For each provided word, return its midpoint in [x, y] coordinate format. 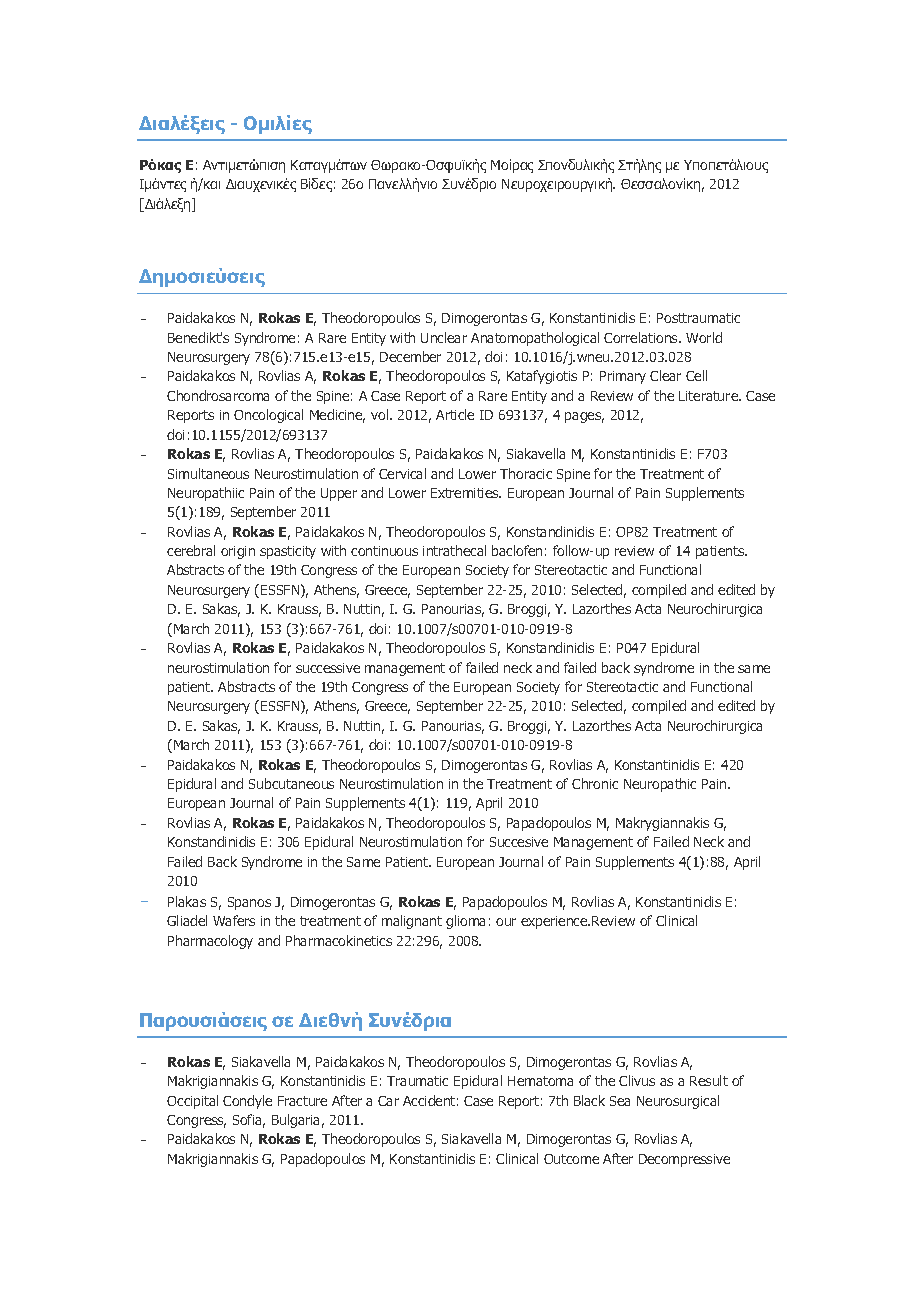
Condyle [247, 1102]
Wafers [234, 920]
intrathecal [454, 550]
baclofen [517, 550]
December [410, 356]
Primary [623, 377]
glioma [465, 922]
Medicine [337, 416]
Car [388, 1101]
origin [238, 552]
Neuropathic [660, 785]
